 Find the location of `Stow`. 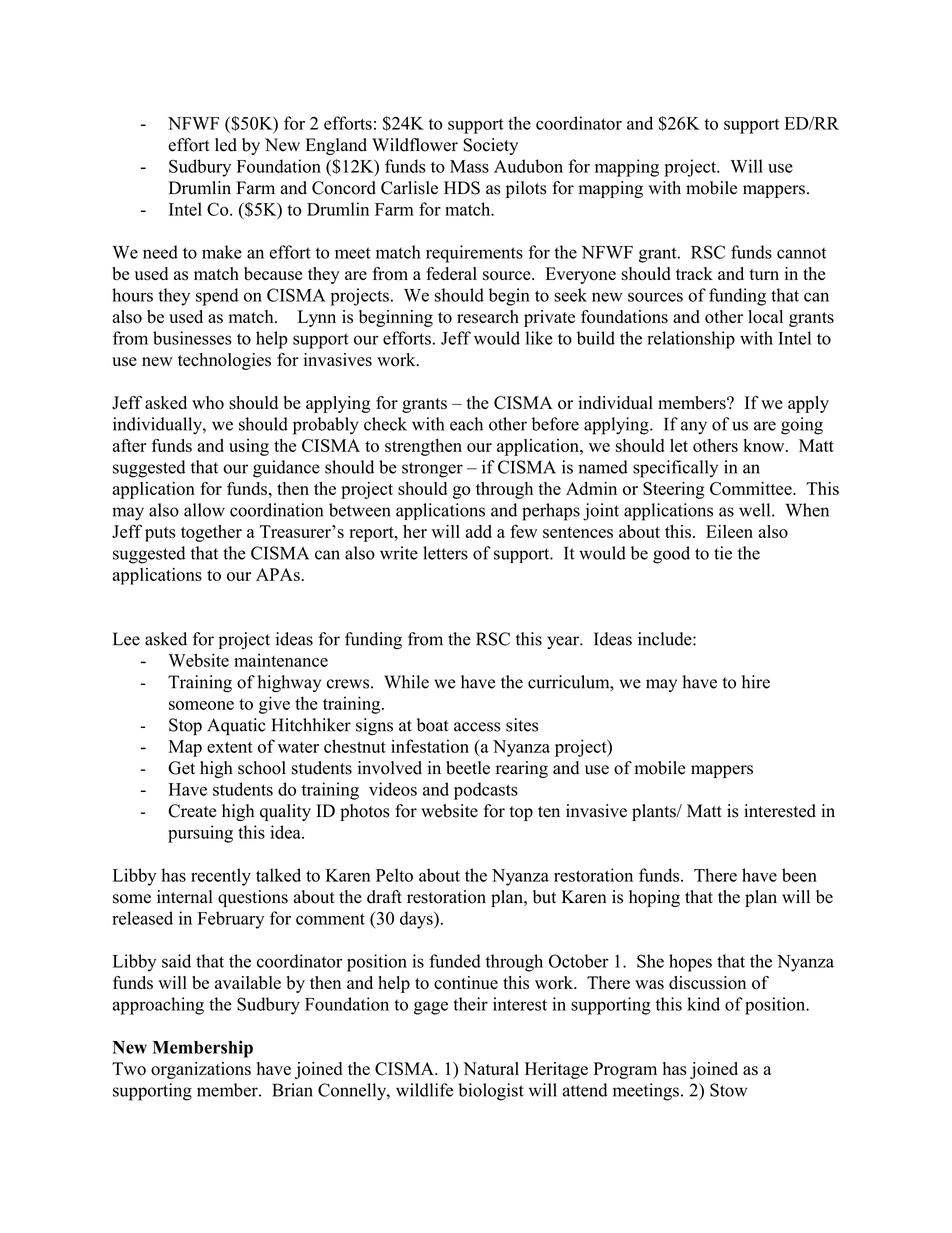

Stow is located at coordinates (728, 1090).
